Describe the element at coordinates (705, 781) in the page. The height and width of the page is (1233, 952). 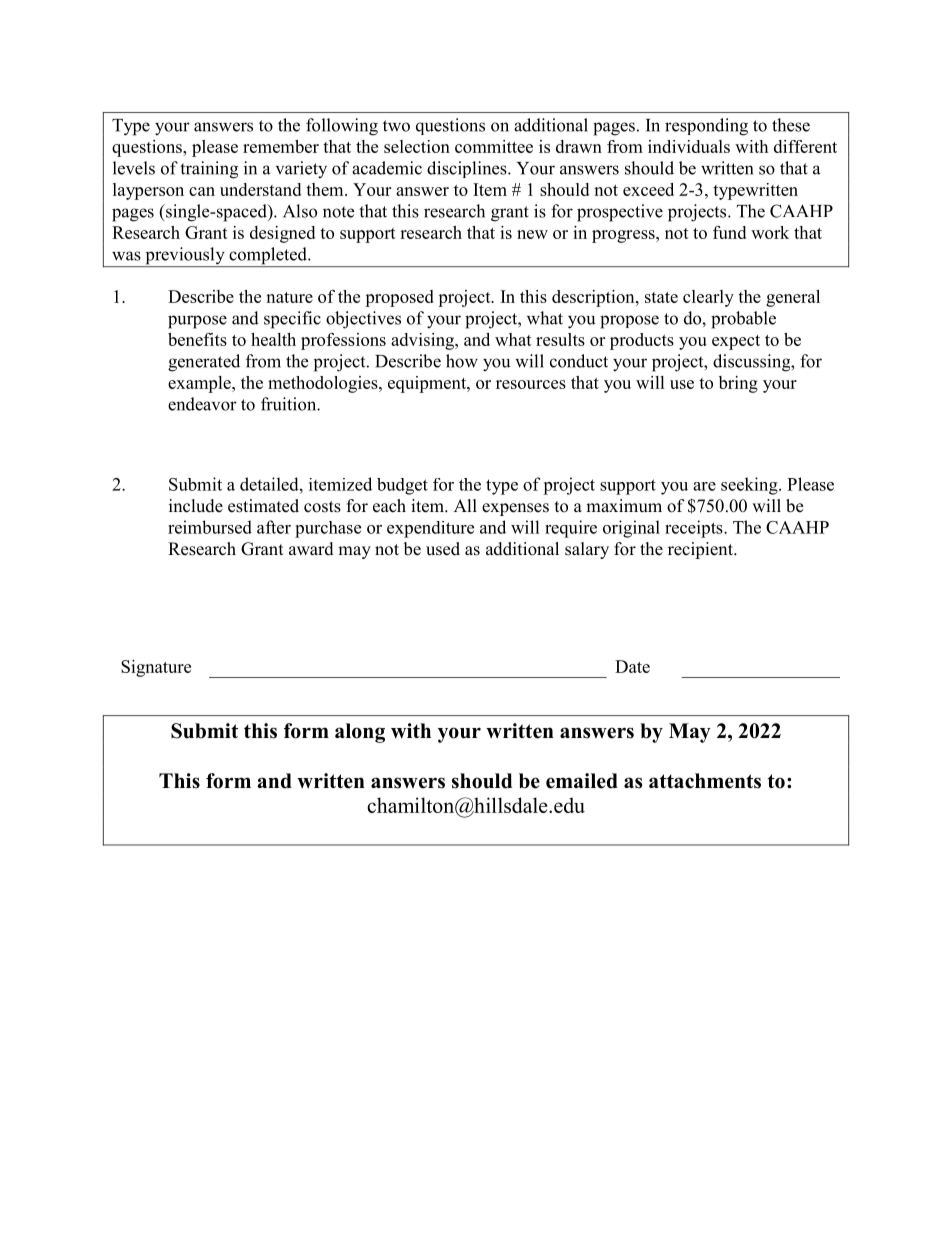
I see `attachments` at that location.
